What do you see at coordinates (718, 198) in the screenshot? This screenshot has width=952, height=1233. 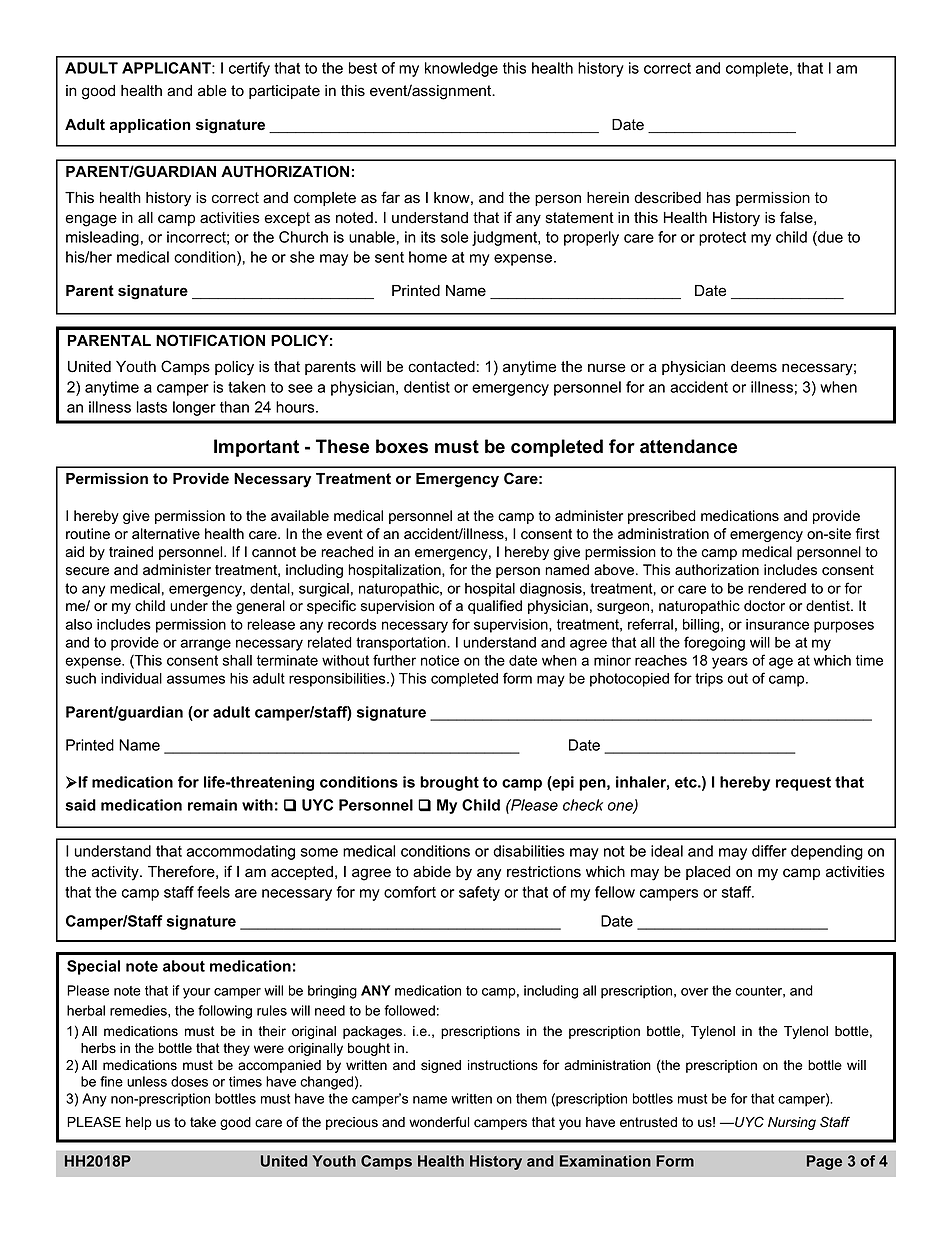 I see `has` at bounding box center [718, 198].
